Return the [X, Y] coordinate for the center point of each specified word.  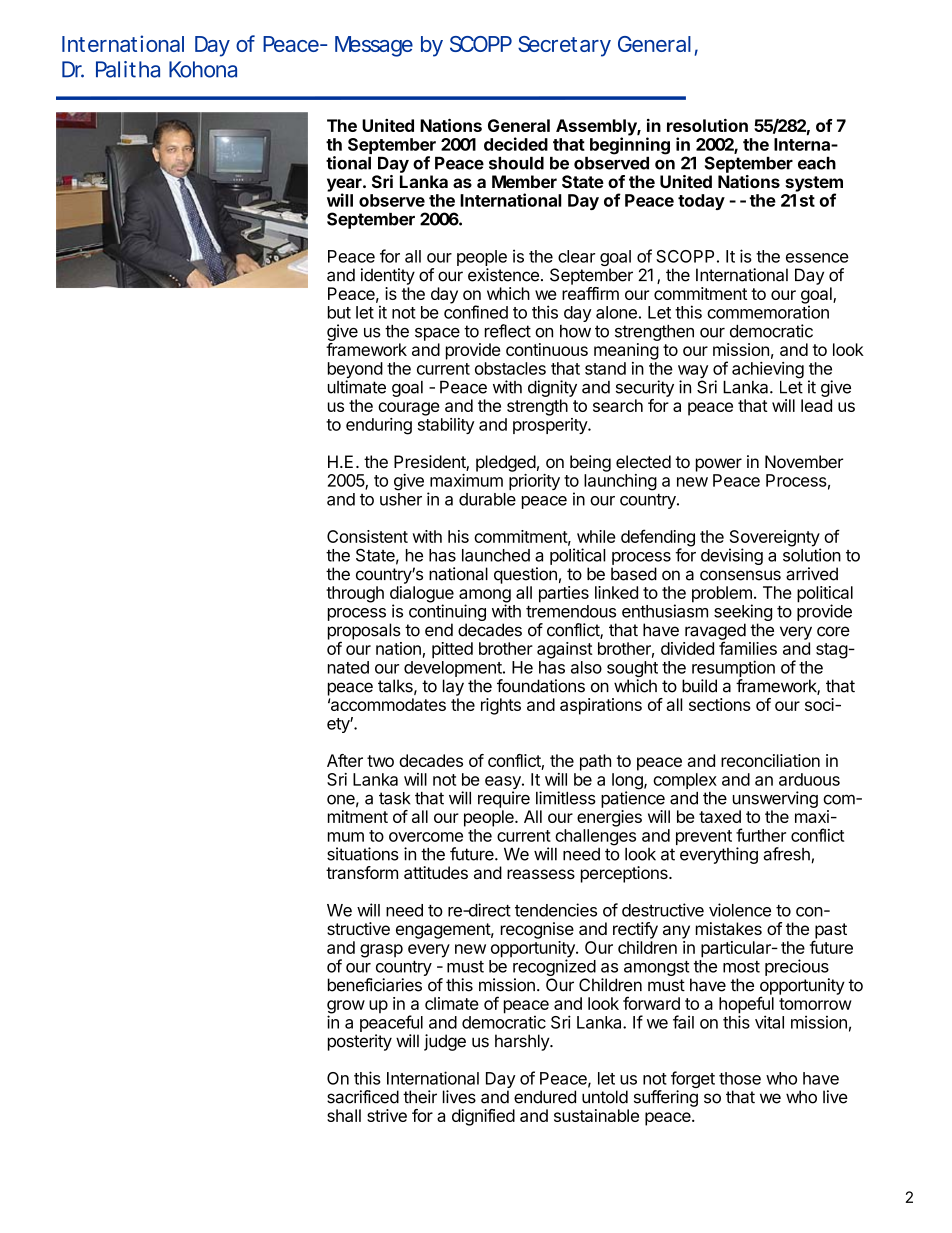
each [817, 163]
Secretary [564, 46]
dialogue [422, 595]
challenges [595, 837]
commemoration [768, 312]
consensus [740, 575]
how [575, 331]
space [437, 334]
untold [605, 1097]
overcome [426, 837]
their [420, 1097]
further [761, 835]
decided [516, 144]
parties [564, 594]
